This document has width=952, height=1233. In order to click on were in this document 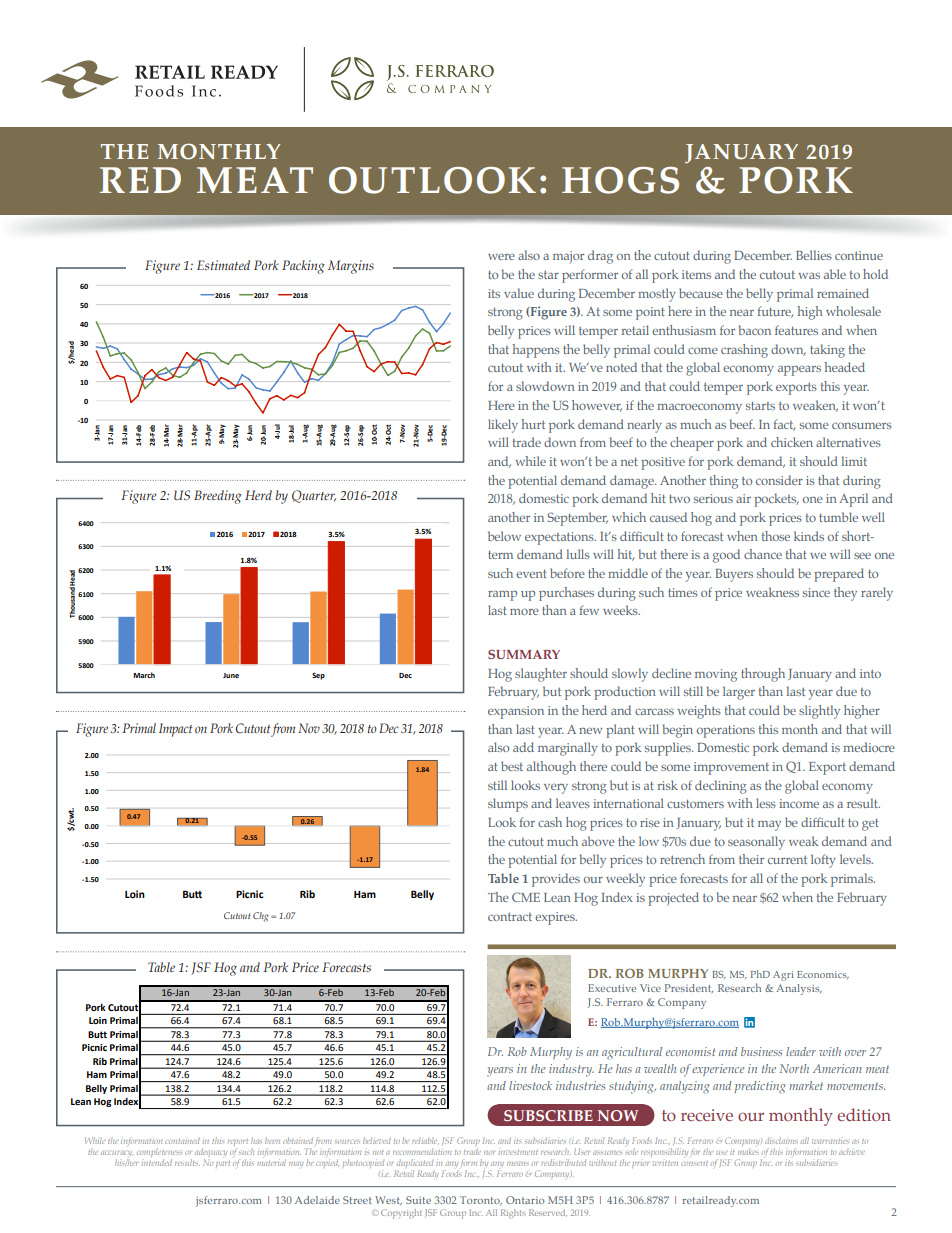, I will do `click(501, 257)`.
